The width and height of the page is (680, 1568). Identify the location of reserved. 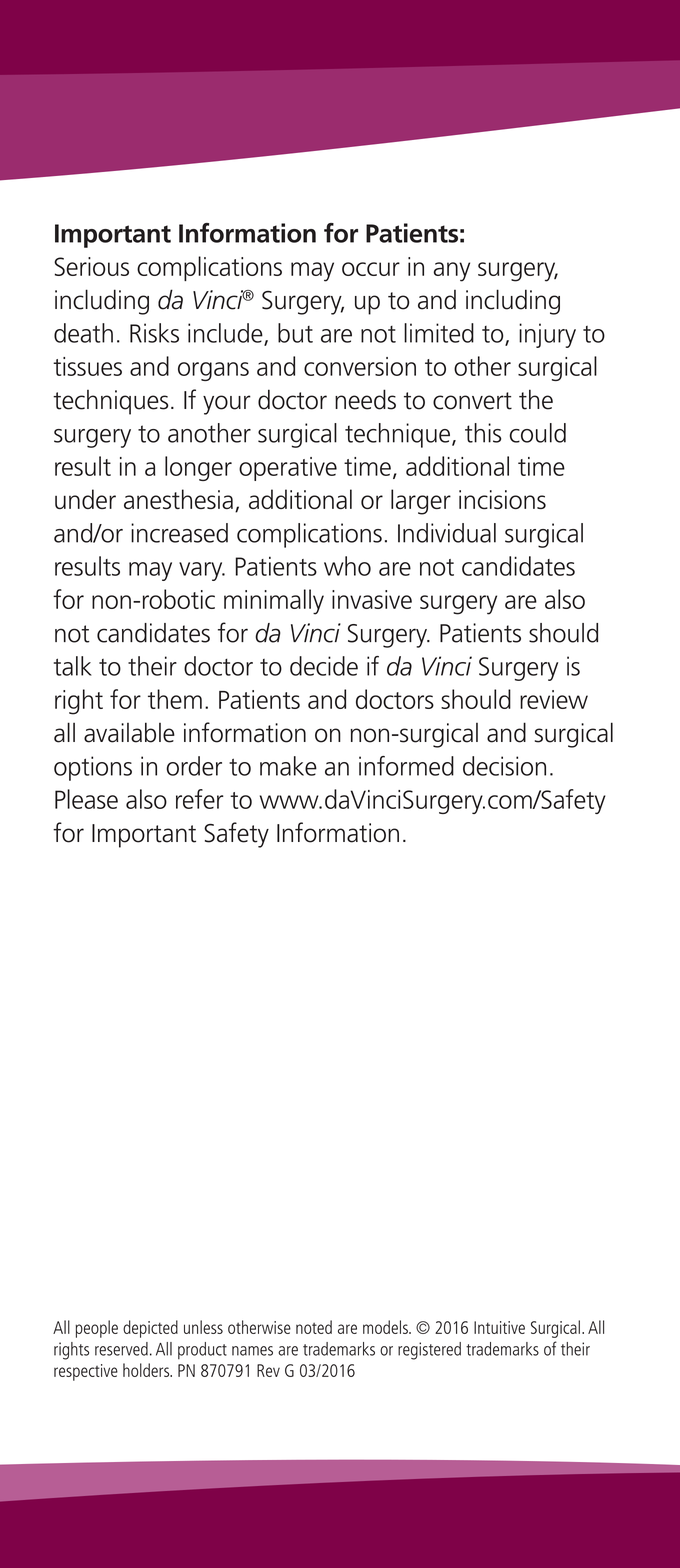
(121, 1349).
